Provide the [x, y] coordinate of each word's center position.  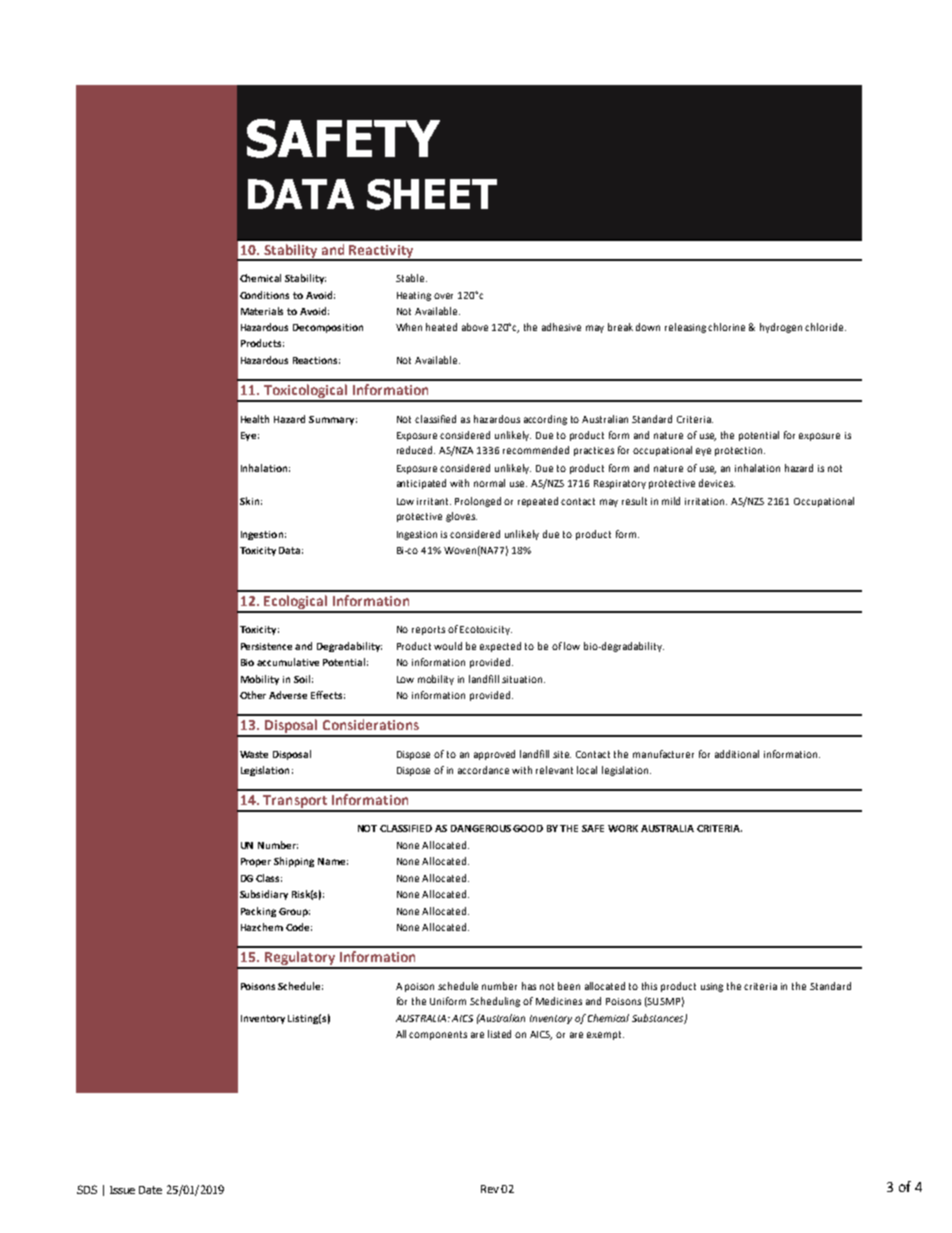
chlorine [726, 327]
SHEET [432, 194]
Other [253, 695]
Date [150, 1190]
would [448, 646]
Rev [490, 1189]
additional [737, 754]
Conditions [264, 295]
